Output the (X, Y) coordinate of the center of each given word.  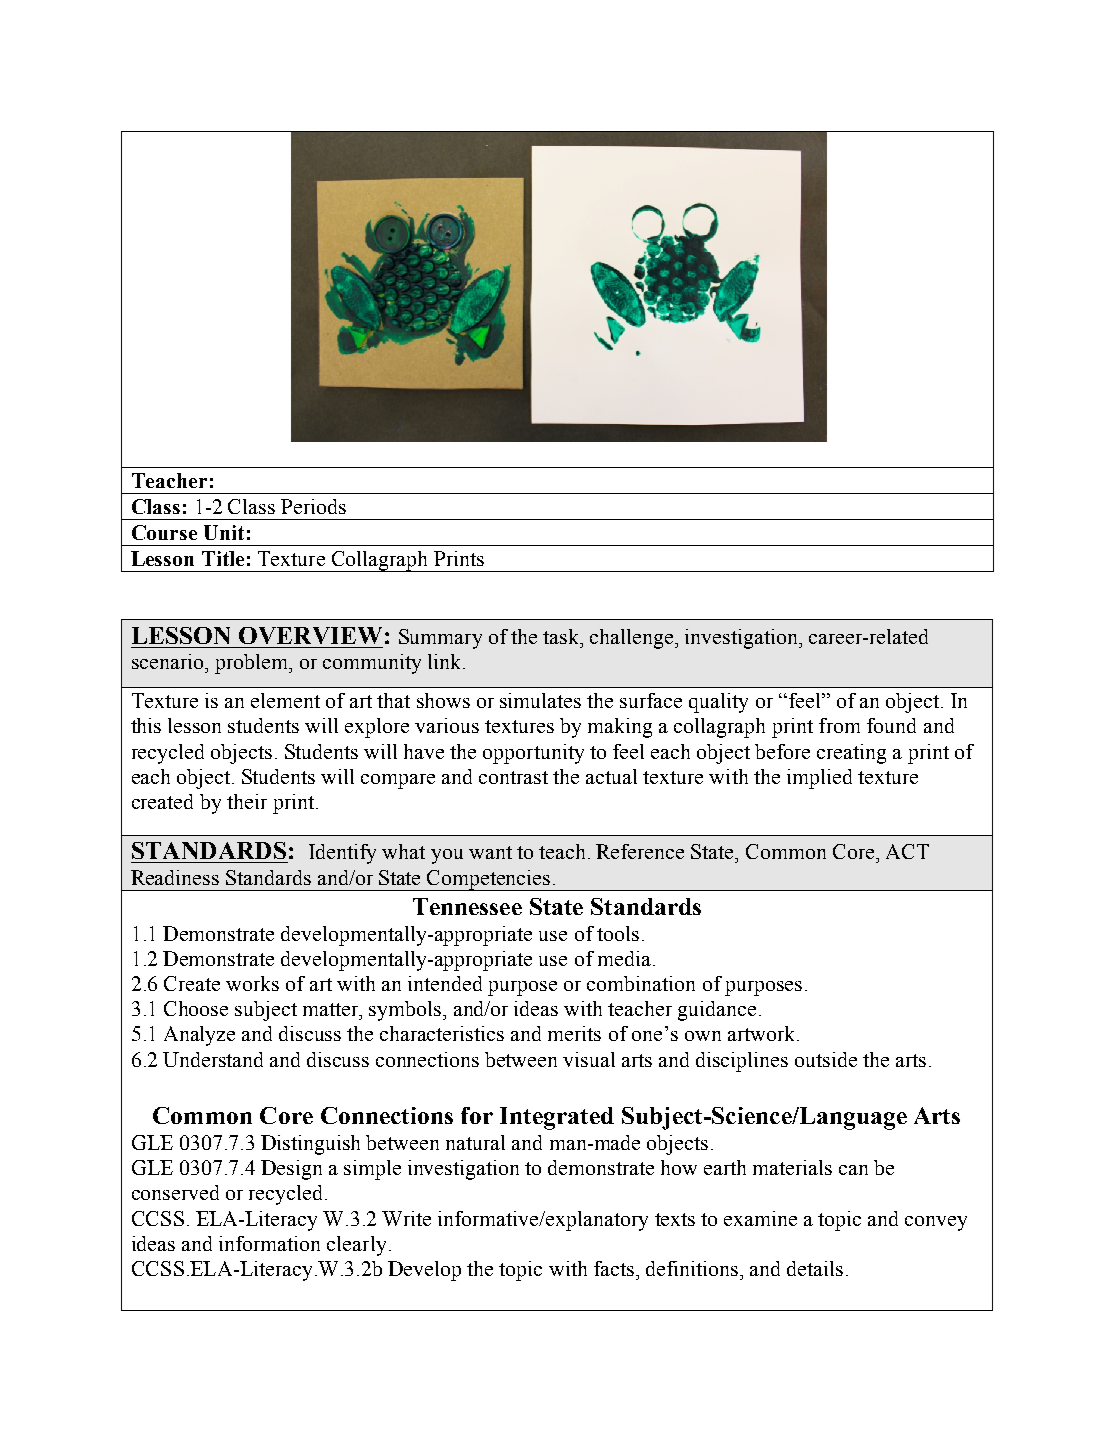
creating (851, 754)
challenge (633, 639)
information (269, 1243)
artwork (763, 1033)
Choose (196, 1008)
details (815, 1268)
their (247, 801)
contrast (513, 777)
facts (614, 1268)
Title (223, 558)
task (562, 636)
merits (574, 1033)
